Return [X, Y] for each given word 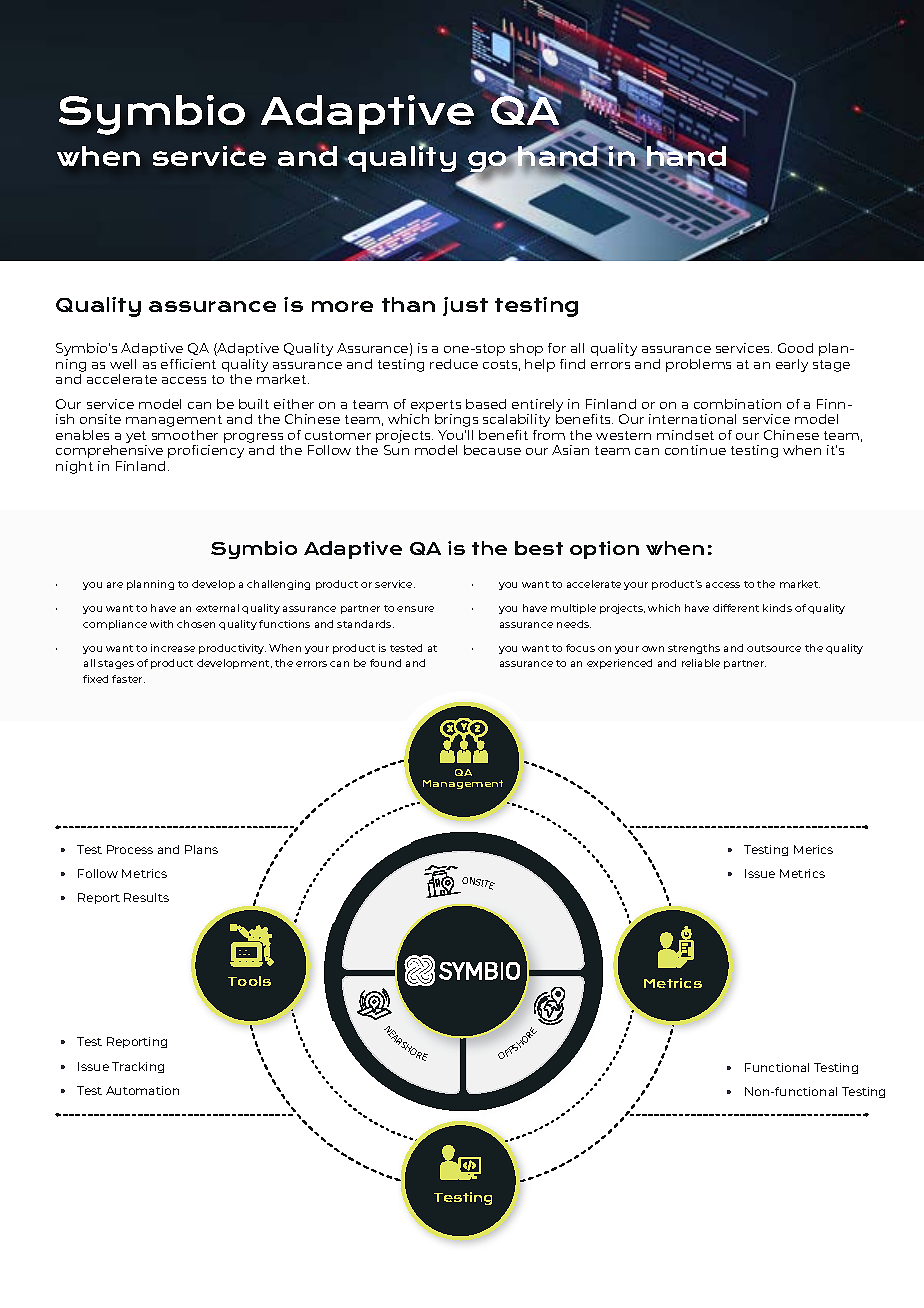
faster [128, 679]
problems [698, 365]
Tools [249, 981]
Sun [396, 450]
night [74, 467]
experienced [619, 664]
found [385, 663]
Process [130, 849]
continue [695, 450]
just [465, 306]
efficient [188, 364]
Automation [142, 1090]
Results [146, 897]
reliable [701, 663]
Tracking [138, 1067]
